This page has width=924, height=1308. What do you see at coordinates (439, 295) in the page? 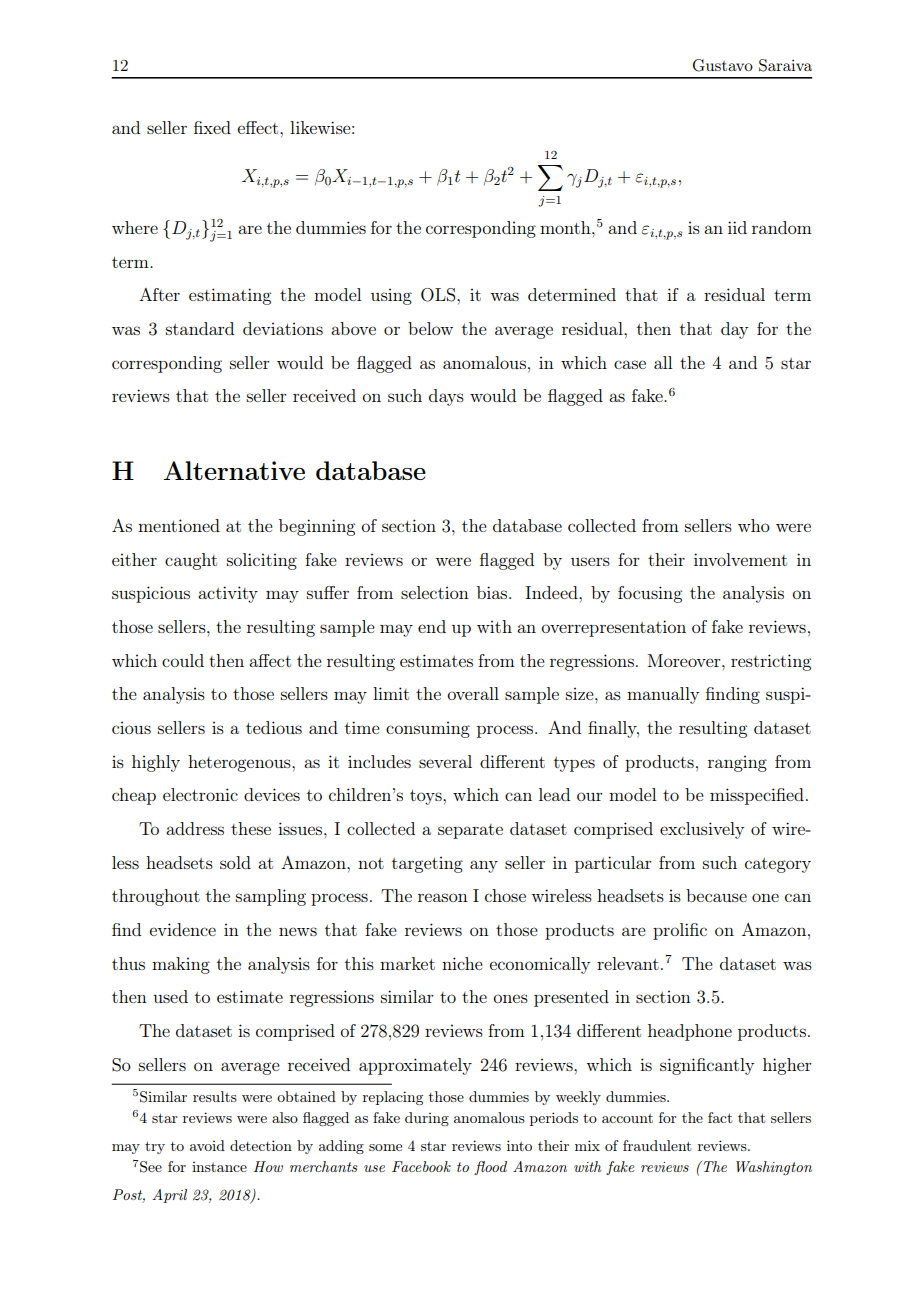
I see `OLS` at bounding box center [439, 295].
